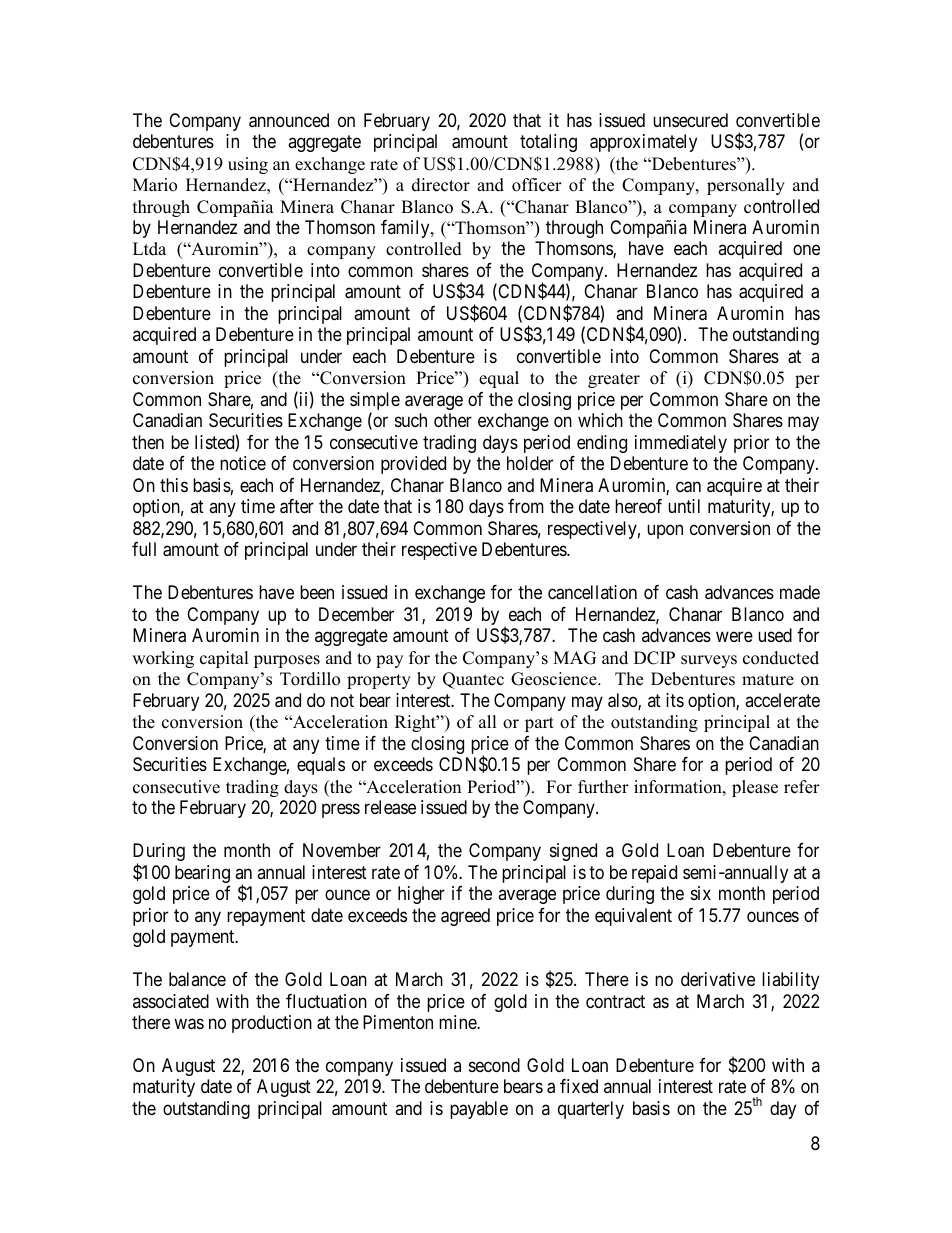 The width and height of the screenshot is (952, 1233). Describe the element at coordinates (441, 185) in the screenshot. I see `director` at that location.
